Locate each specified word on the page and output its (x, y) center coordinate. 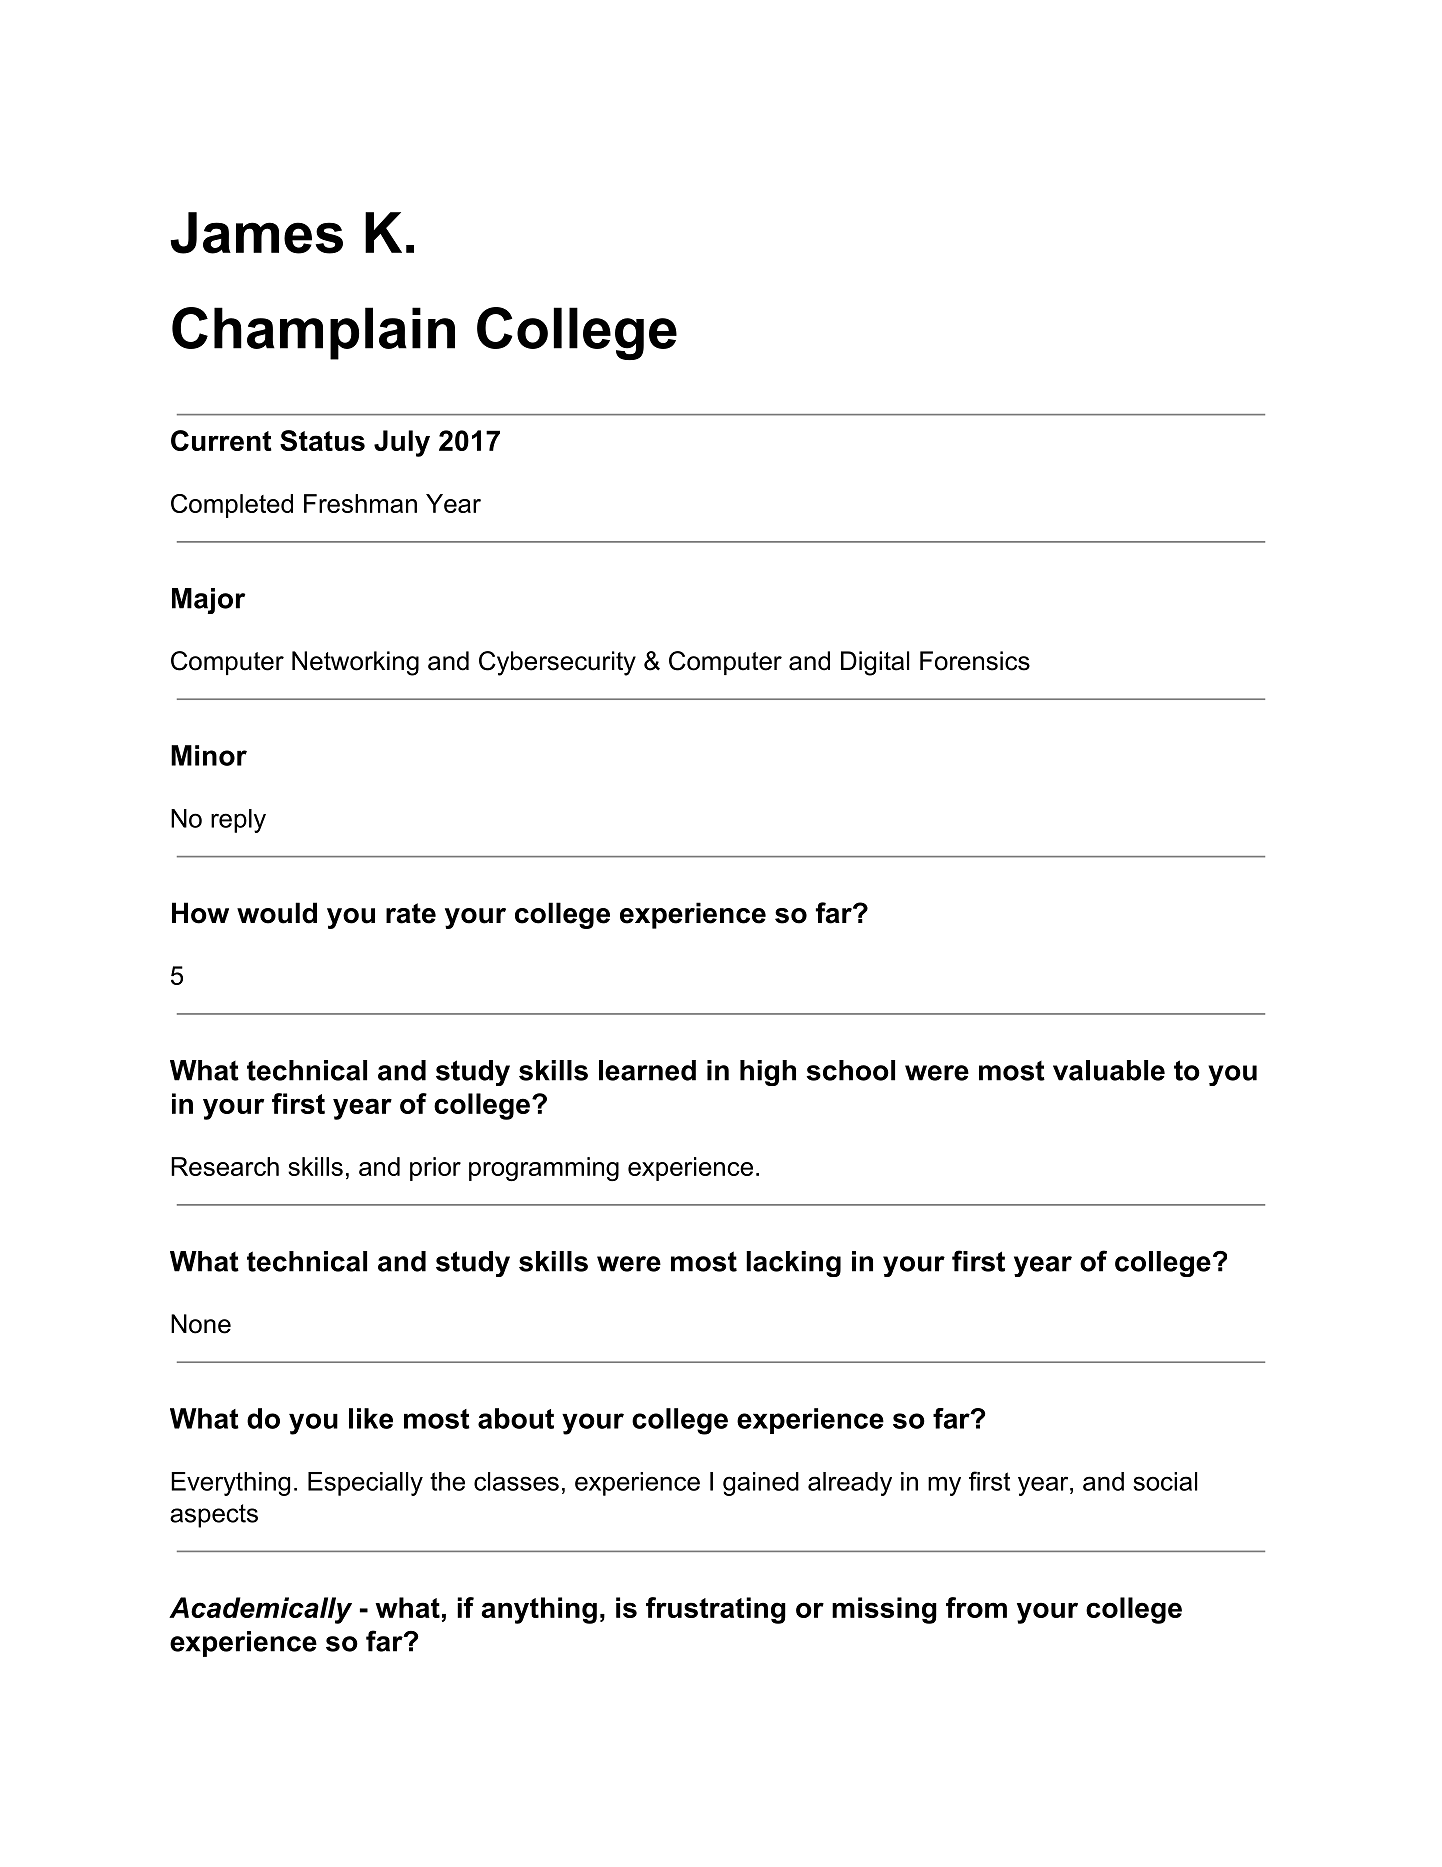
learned (647, 1070)
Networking (355, 663)
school (851, 1070)
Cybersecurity (557, 663)
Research (225, 1166)
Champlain (313, 333)
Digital (875, 663)
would (277, 913)
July (402, 443)
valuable (1109, 1070)
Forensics (975, 661)
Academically (260, 1610)
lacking (793, 1264)
